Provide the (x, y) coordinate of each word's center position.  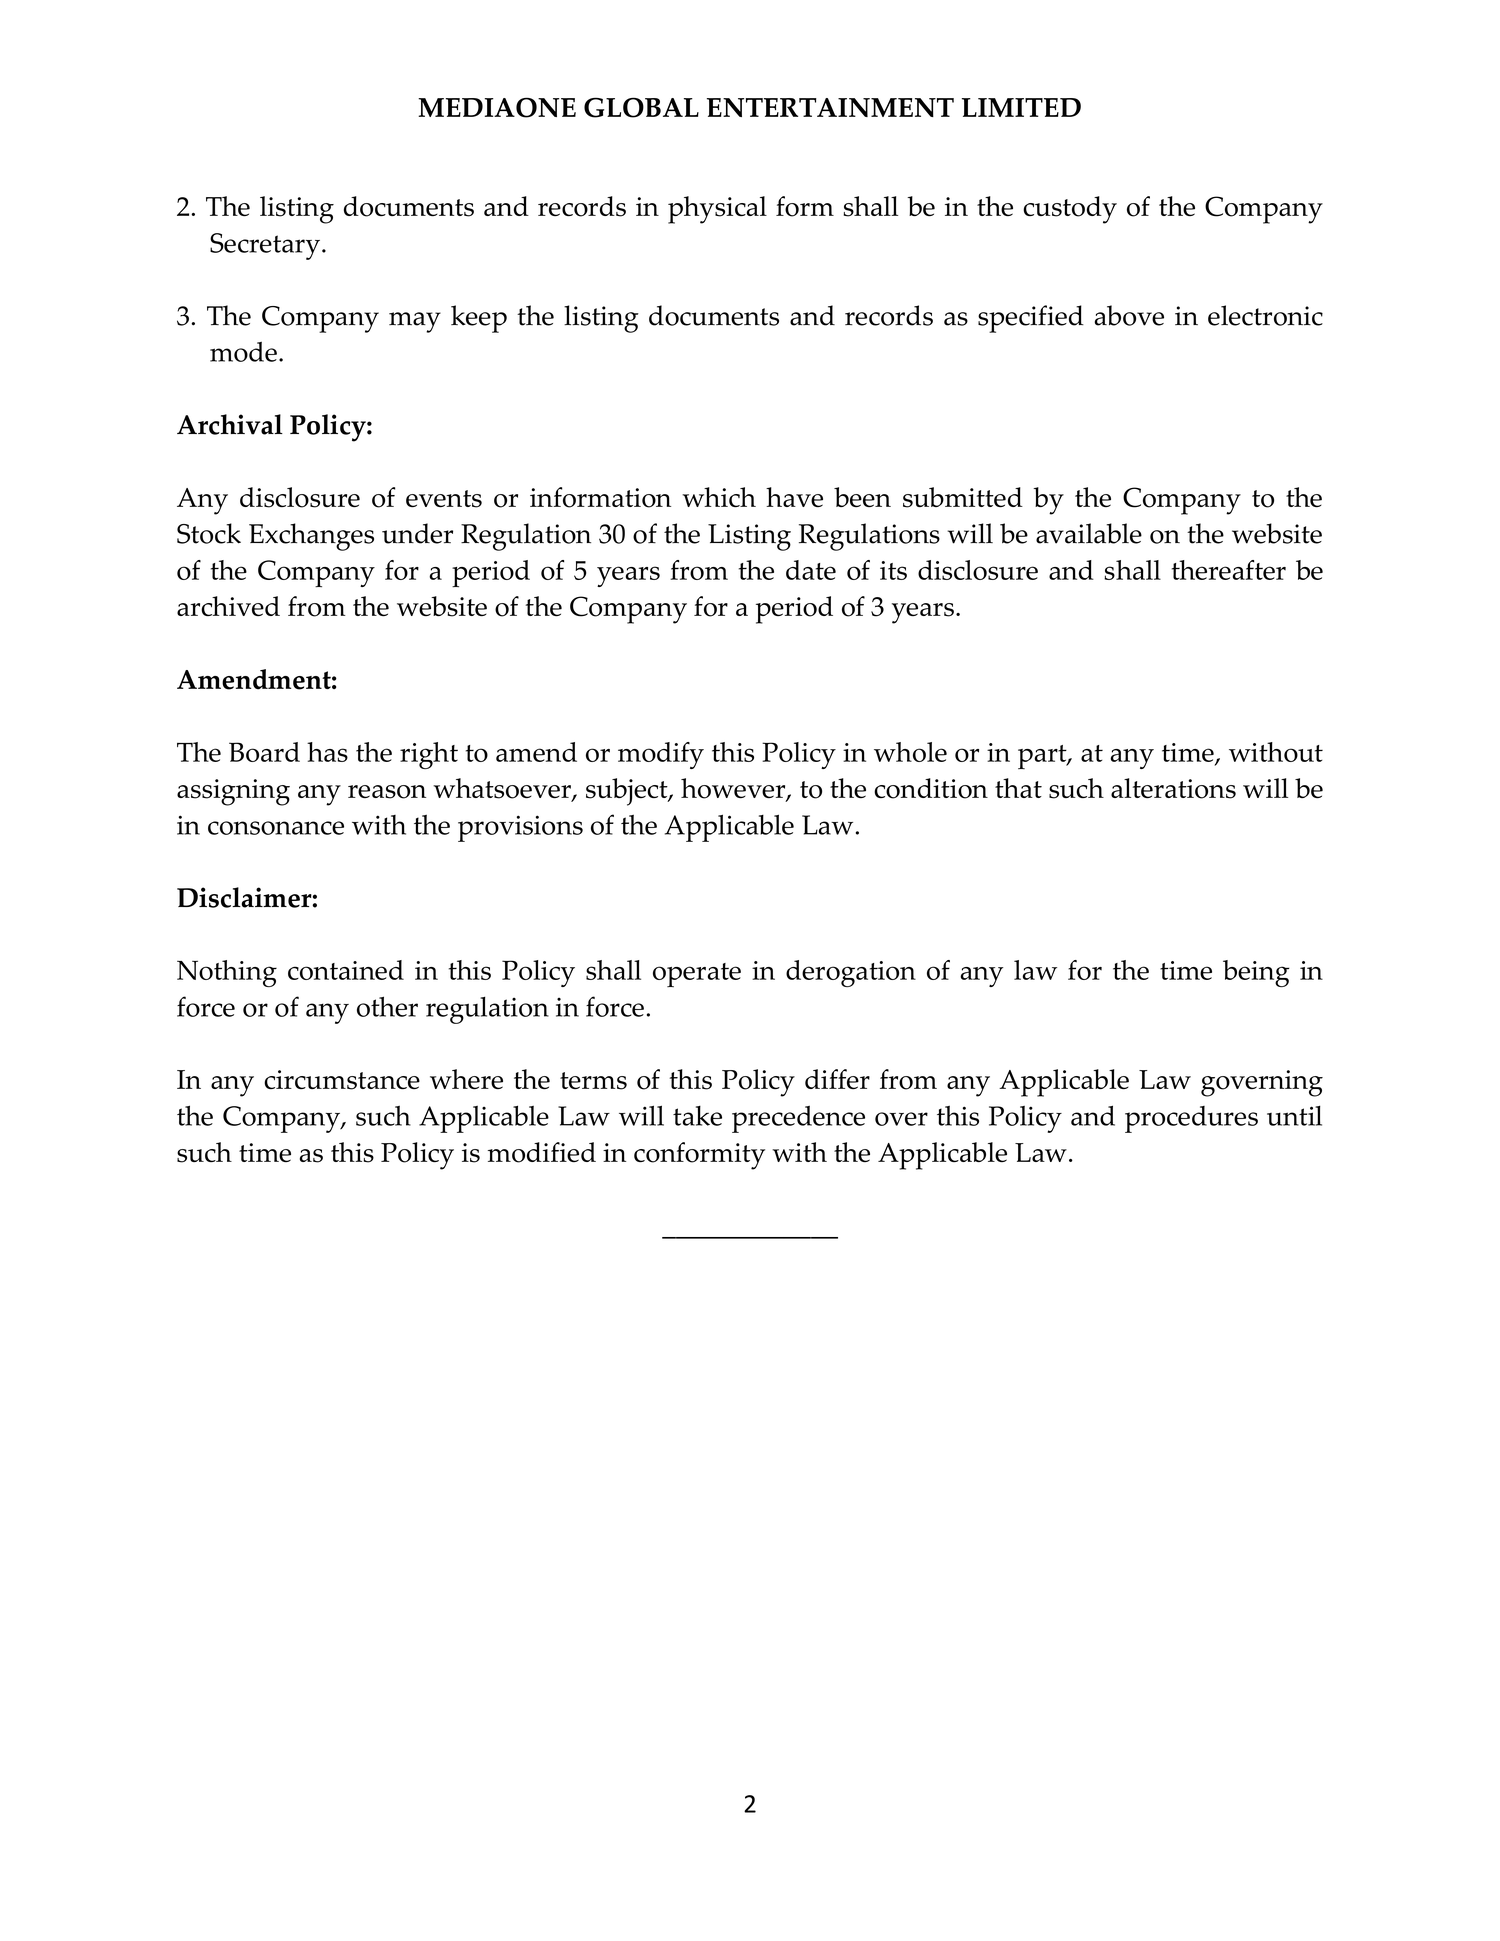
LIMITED (1021, 107)
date (811, 570)
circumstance (342, 1080)
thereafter (1229, 570)
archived (228, 606)
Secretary (266, 246)
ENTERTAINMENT (830, 107)
